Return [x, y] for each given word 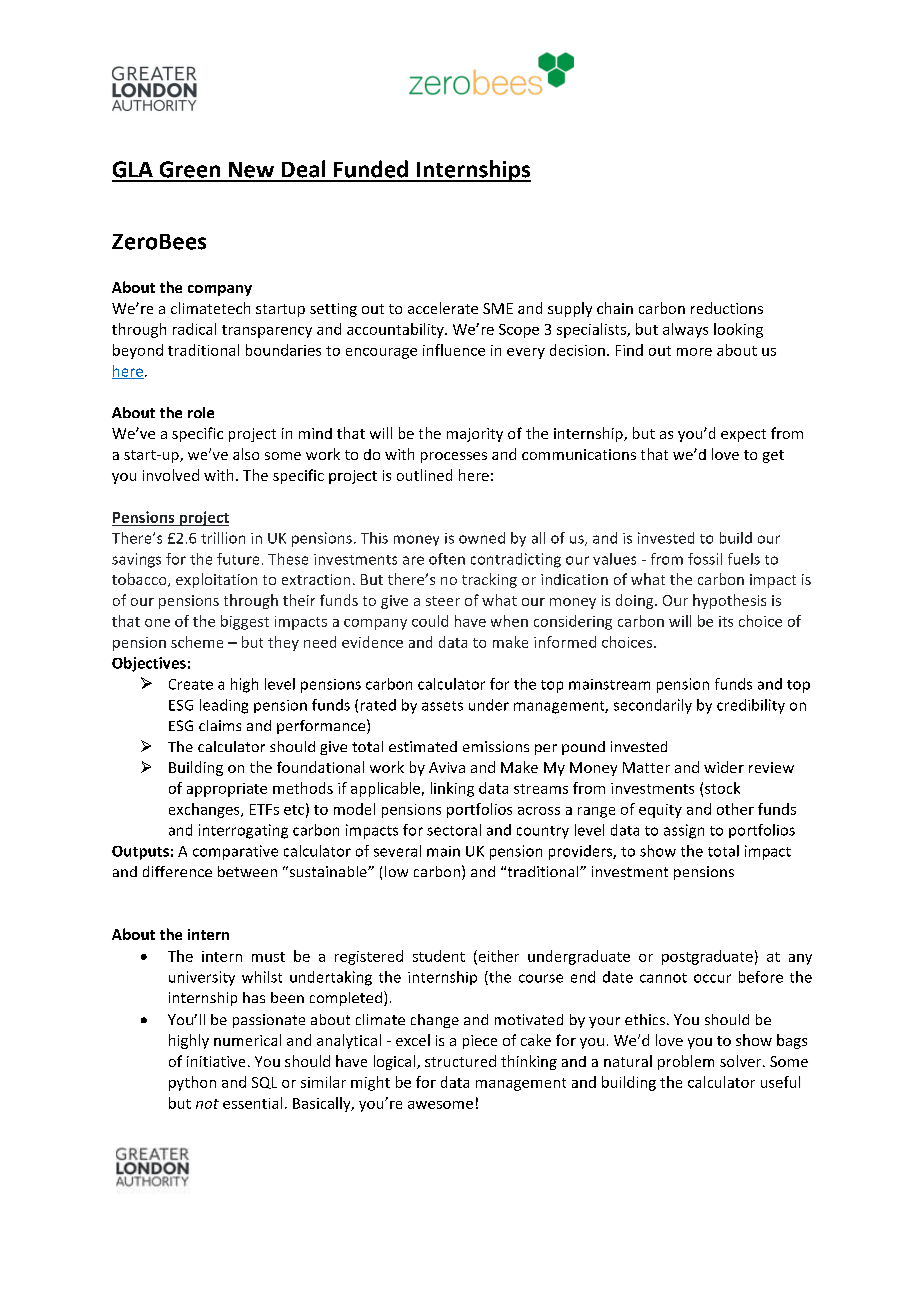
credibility [751, 706]
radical [194, 329]
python [192, 1083]
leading [224, 706]
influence [454, 350]
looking [738, 330]
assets [442, 706]
